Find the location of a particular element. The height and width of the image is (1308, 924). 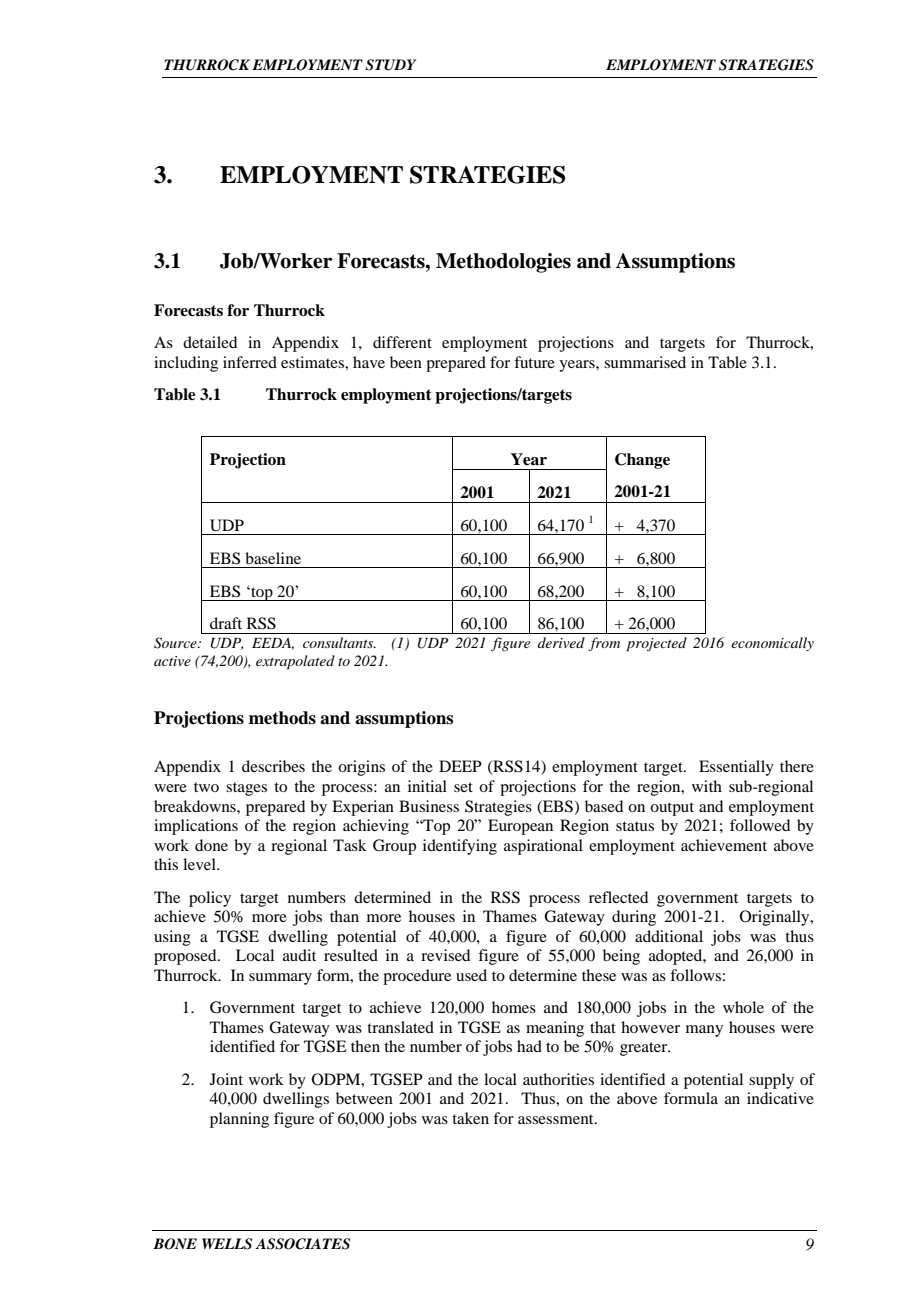

STUDY is located at coordinates (390, 65).
